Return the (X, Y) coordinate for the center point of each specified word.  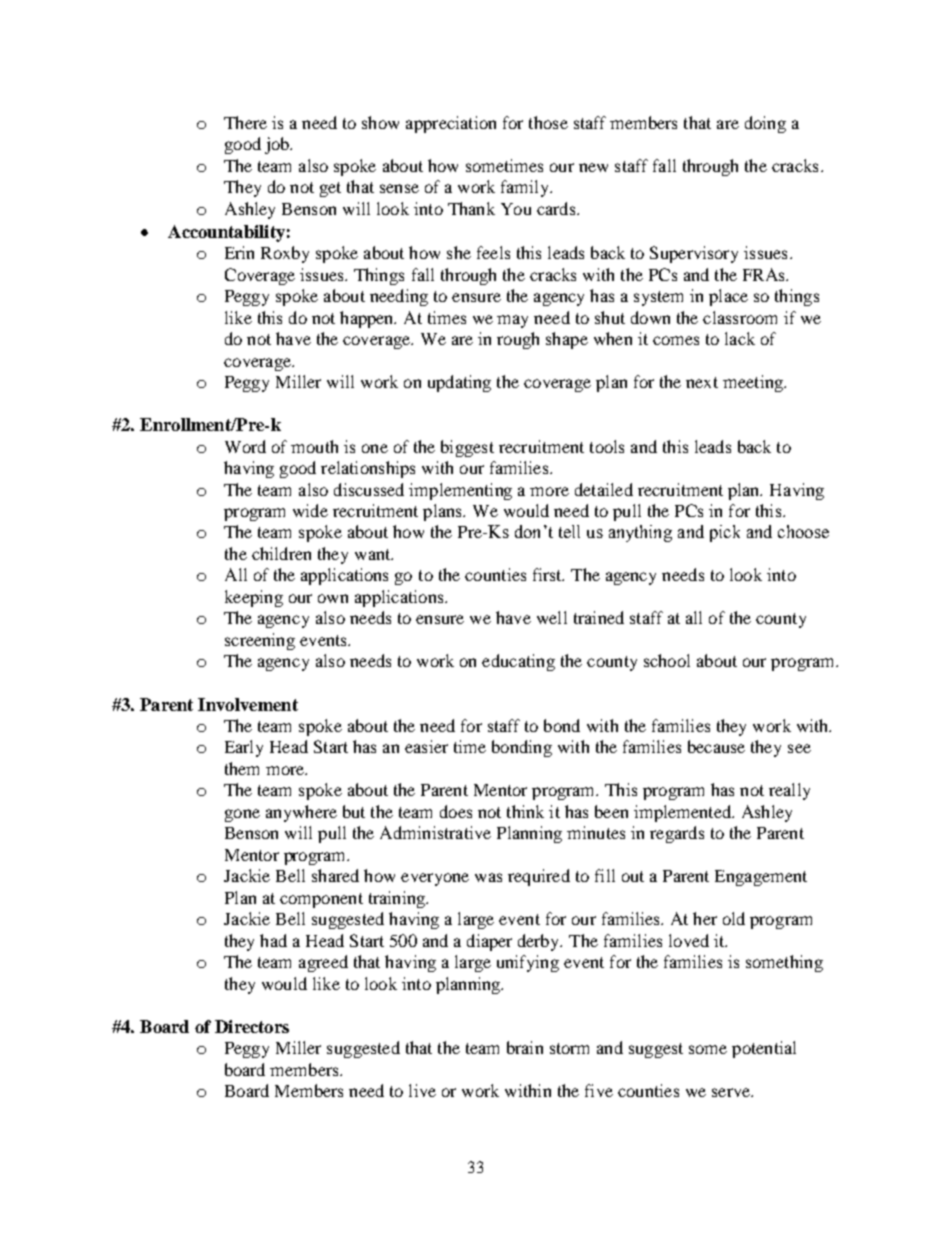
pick (725, 533)
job (278, 145)
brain (525, 1047)
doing (765, 124)
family (526, 188)
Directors (252, 1026)
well (552, 617)
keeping (254, 598)
